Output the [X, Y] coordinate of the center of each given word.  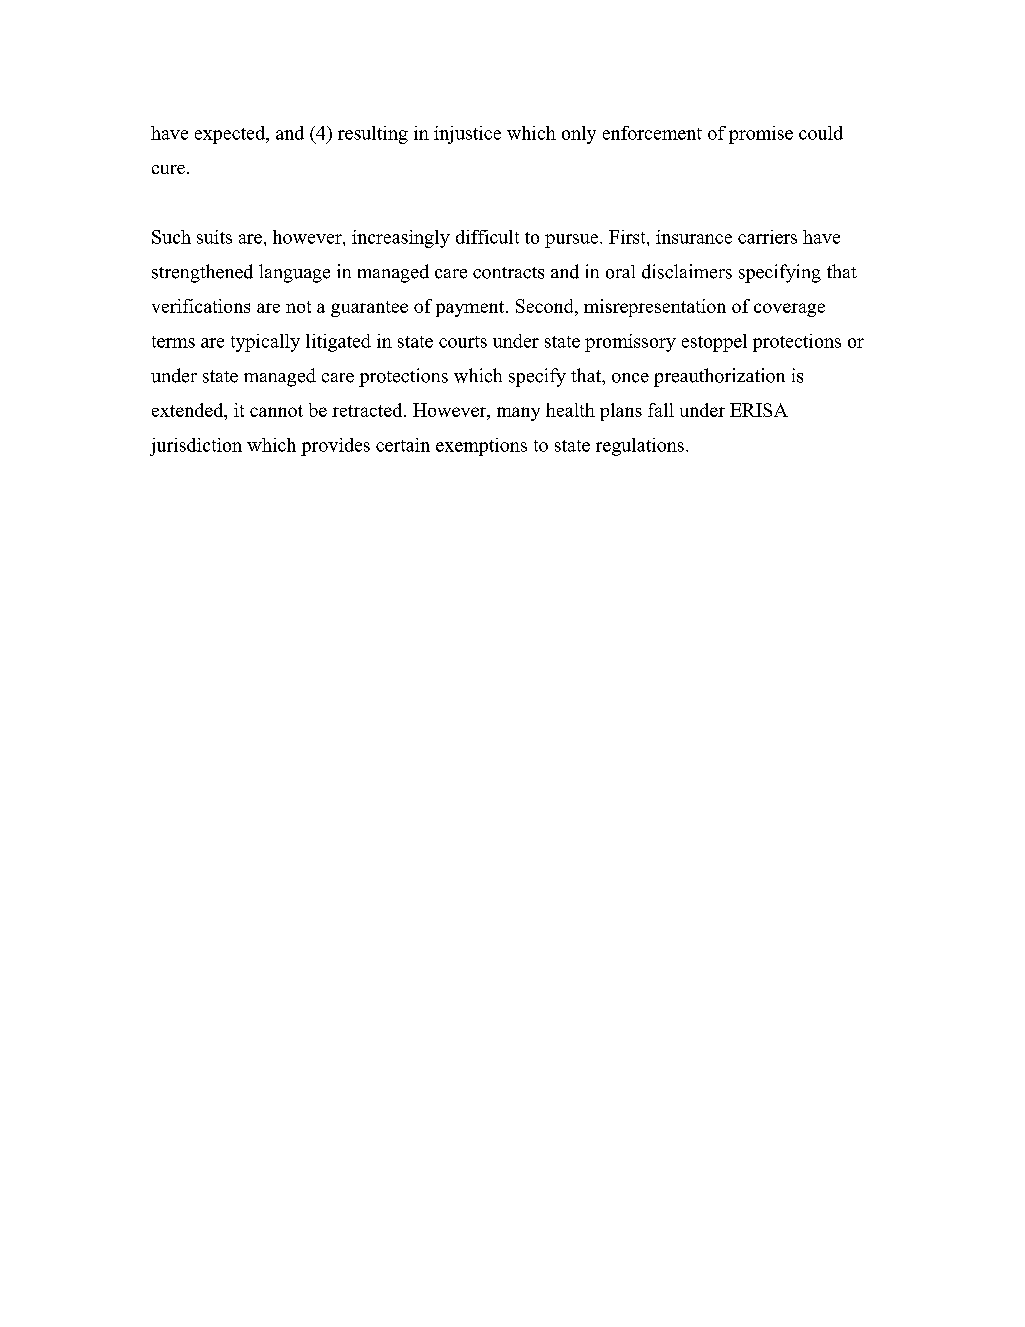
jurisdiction [196, 447]
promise [761, 135]
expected [231, 135]
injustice [467, 135]
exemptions [481, 447]
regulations [640, 447]
